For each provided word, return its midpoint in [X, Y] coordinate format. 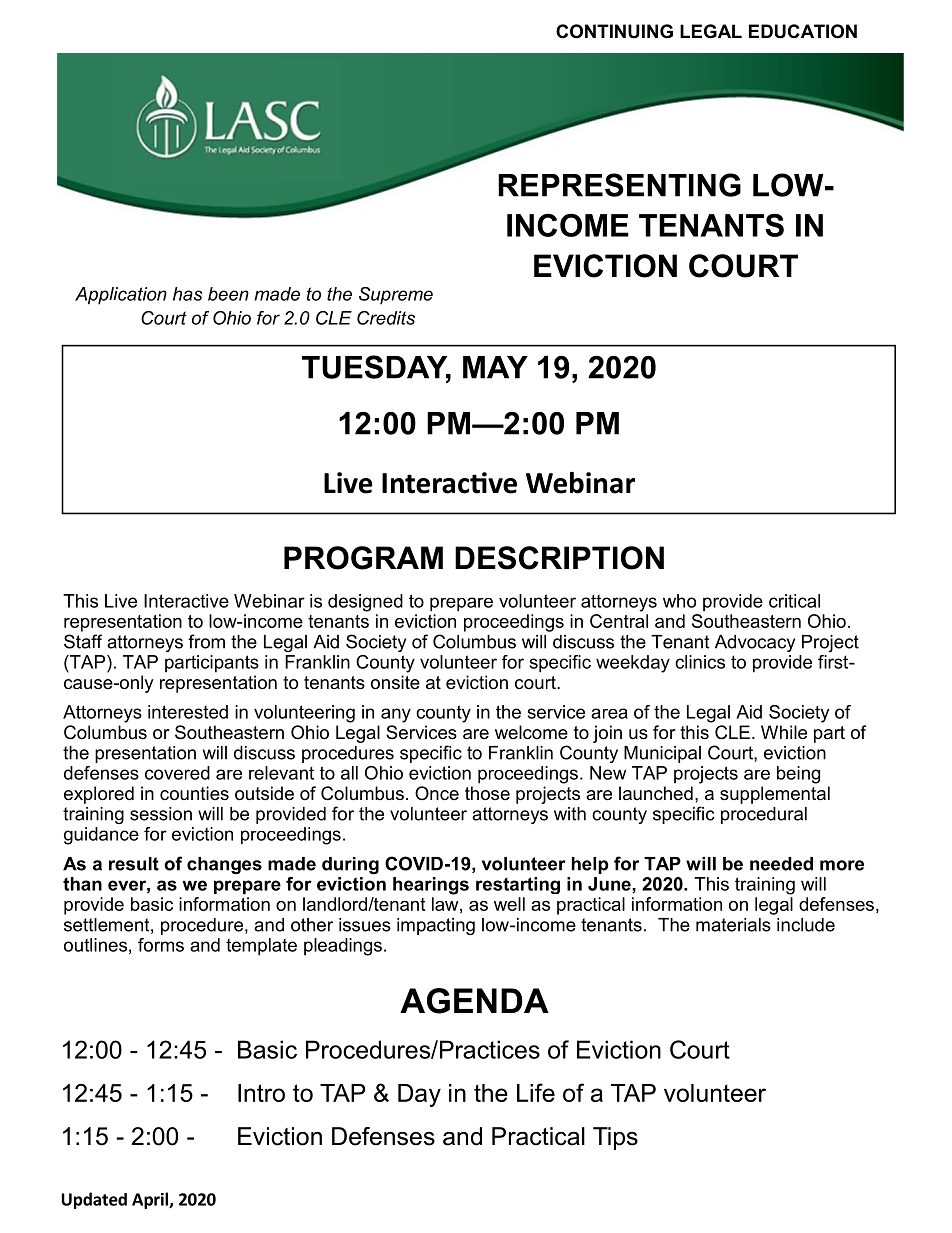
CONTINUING [614, 31]
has [188, 294]
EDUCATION [803, 31]
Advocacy [755, 643]
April [151, 1200]
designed [365, 603]
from [206, 641]
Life [536, 1092]
